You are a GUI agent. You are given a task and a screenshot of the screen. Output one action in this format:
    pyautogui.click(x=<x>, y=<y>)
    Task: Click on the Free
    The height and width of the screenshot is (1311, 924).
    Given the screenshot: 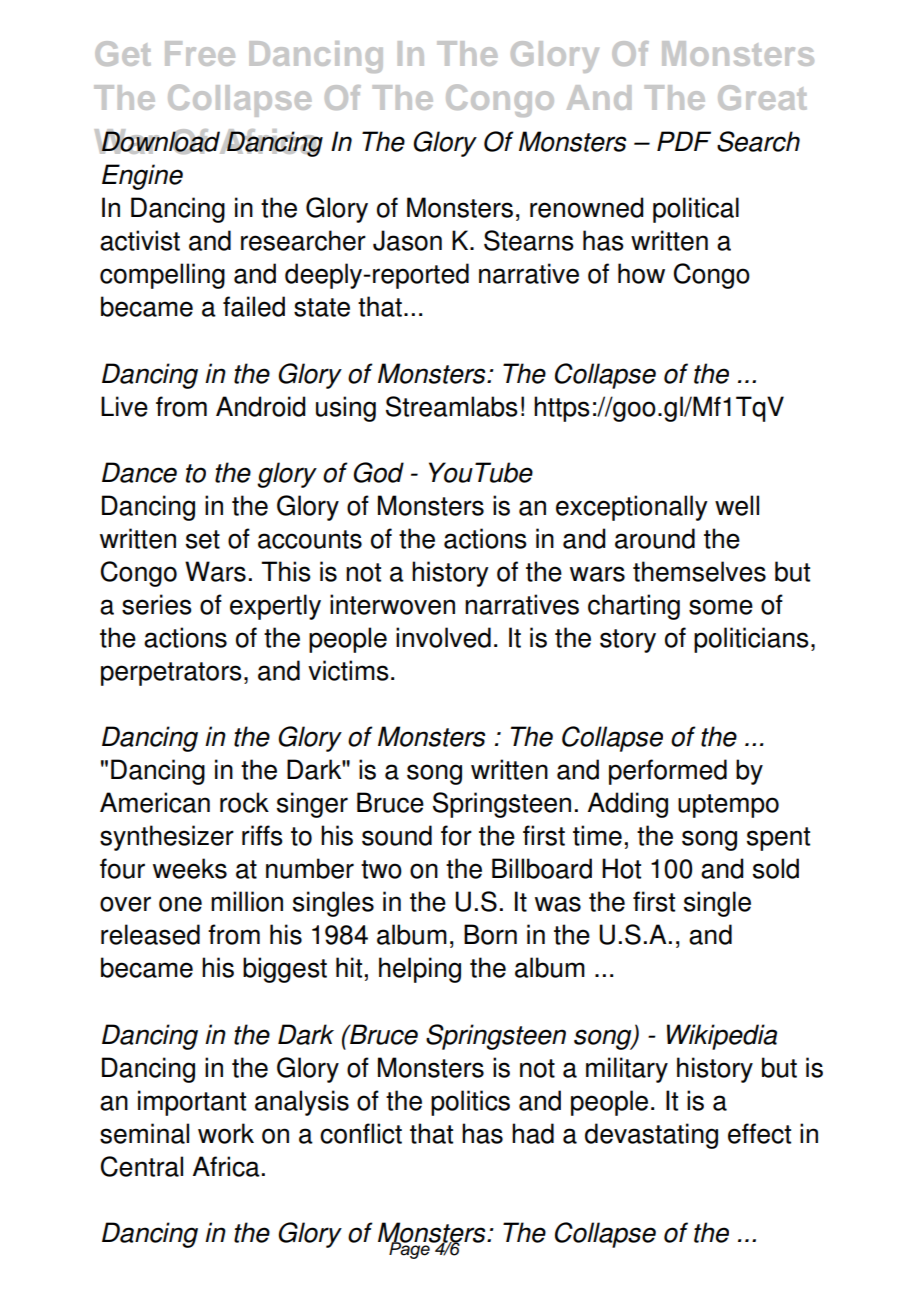 What is the action you would take?
    pyautogui.click(x=200, y=53)
